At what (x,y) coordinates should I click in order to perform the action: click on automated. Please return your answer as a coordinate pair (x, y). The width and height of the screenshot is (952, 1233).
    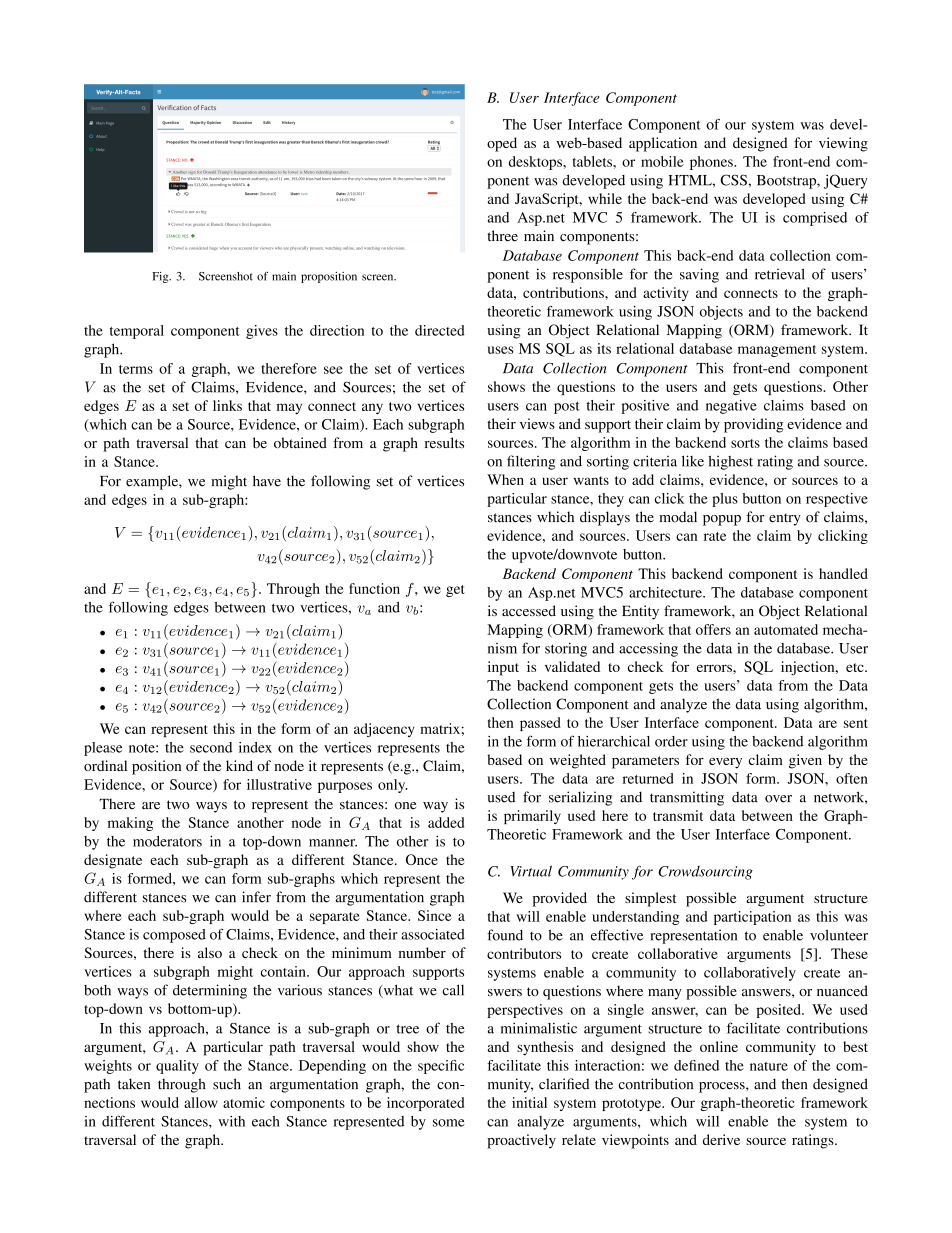
    Looking at the image, I should click on (786, 629).
